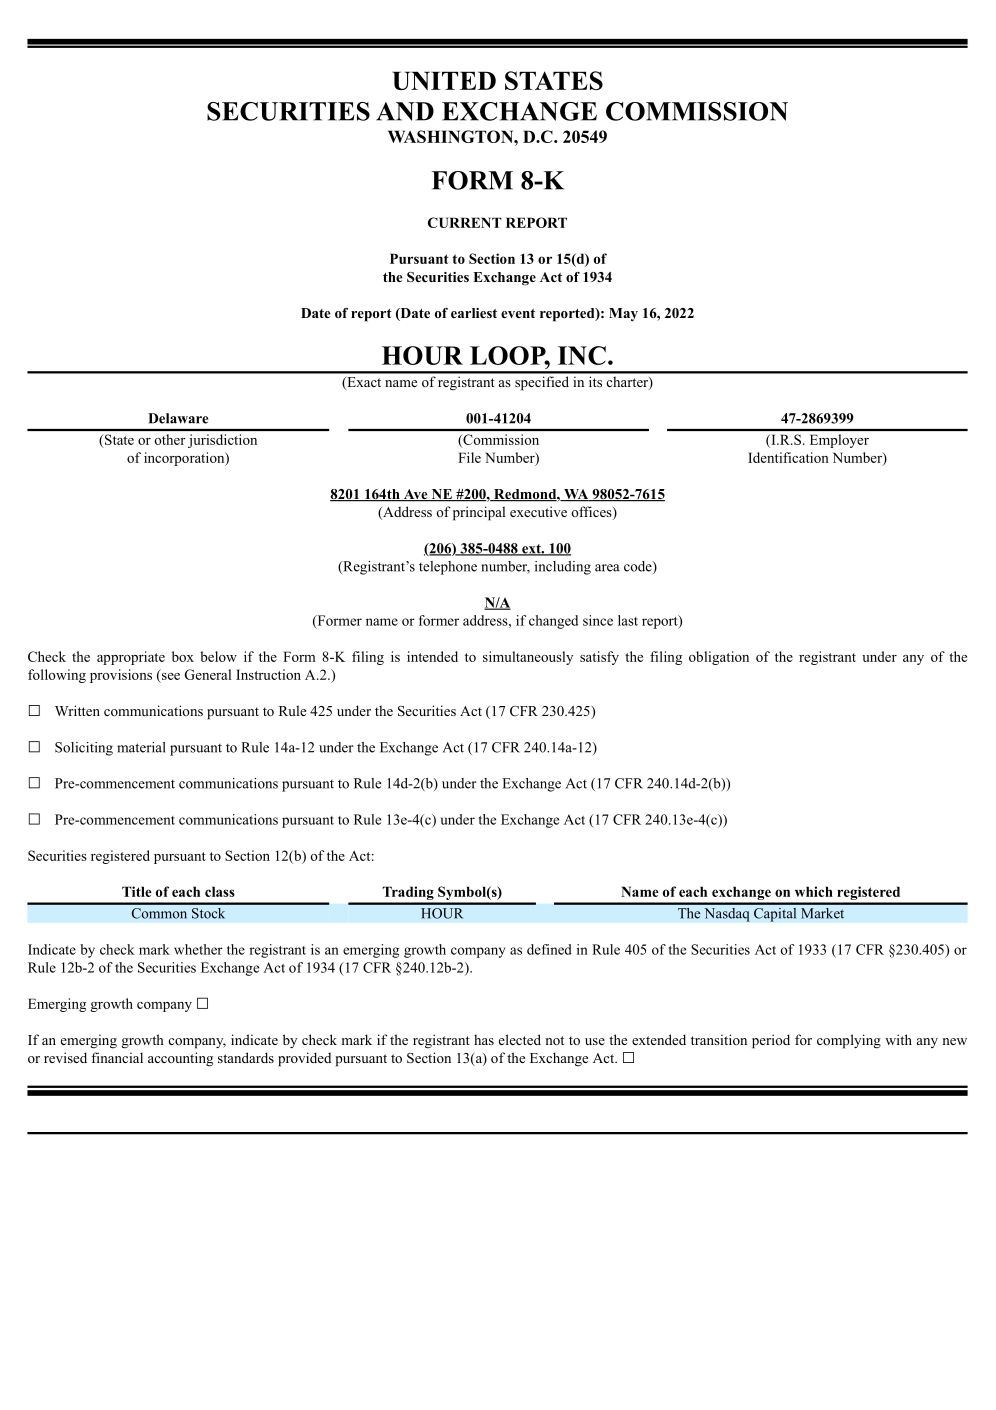  What do you see at coordinates (180, 1059) in the page?
I see `accounting` at bounding box center [180, 1059].
